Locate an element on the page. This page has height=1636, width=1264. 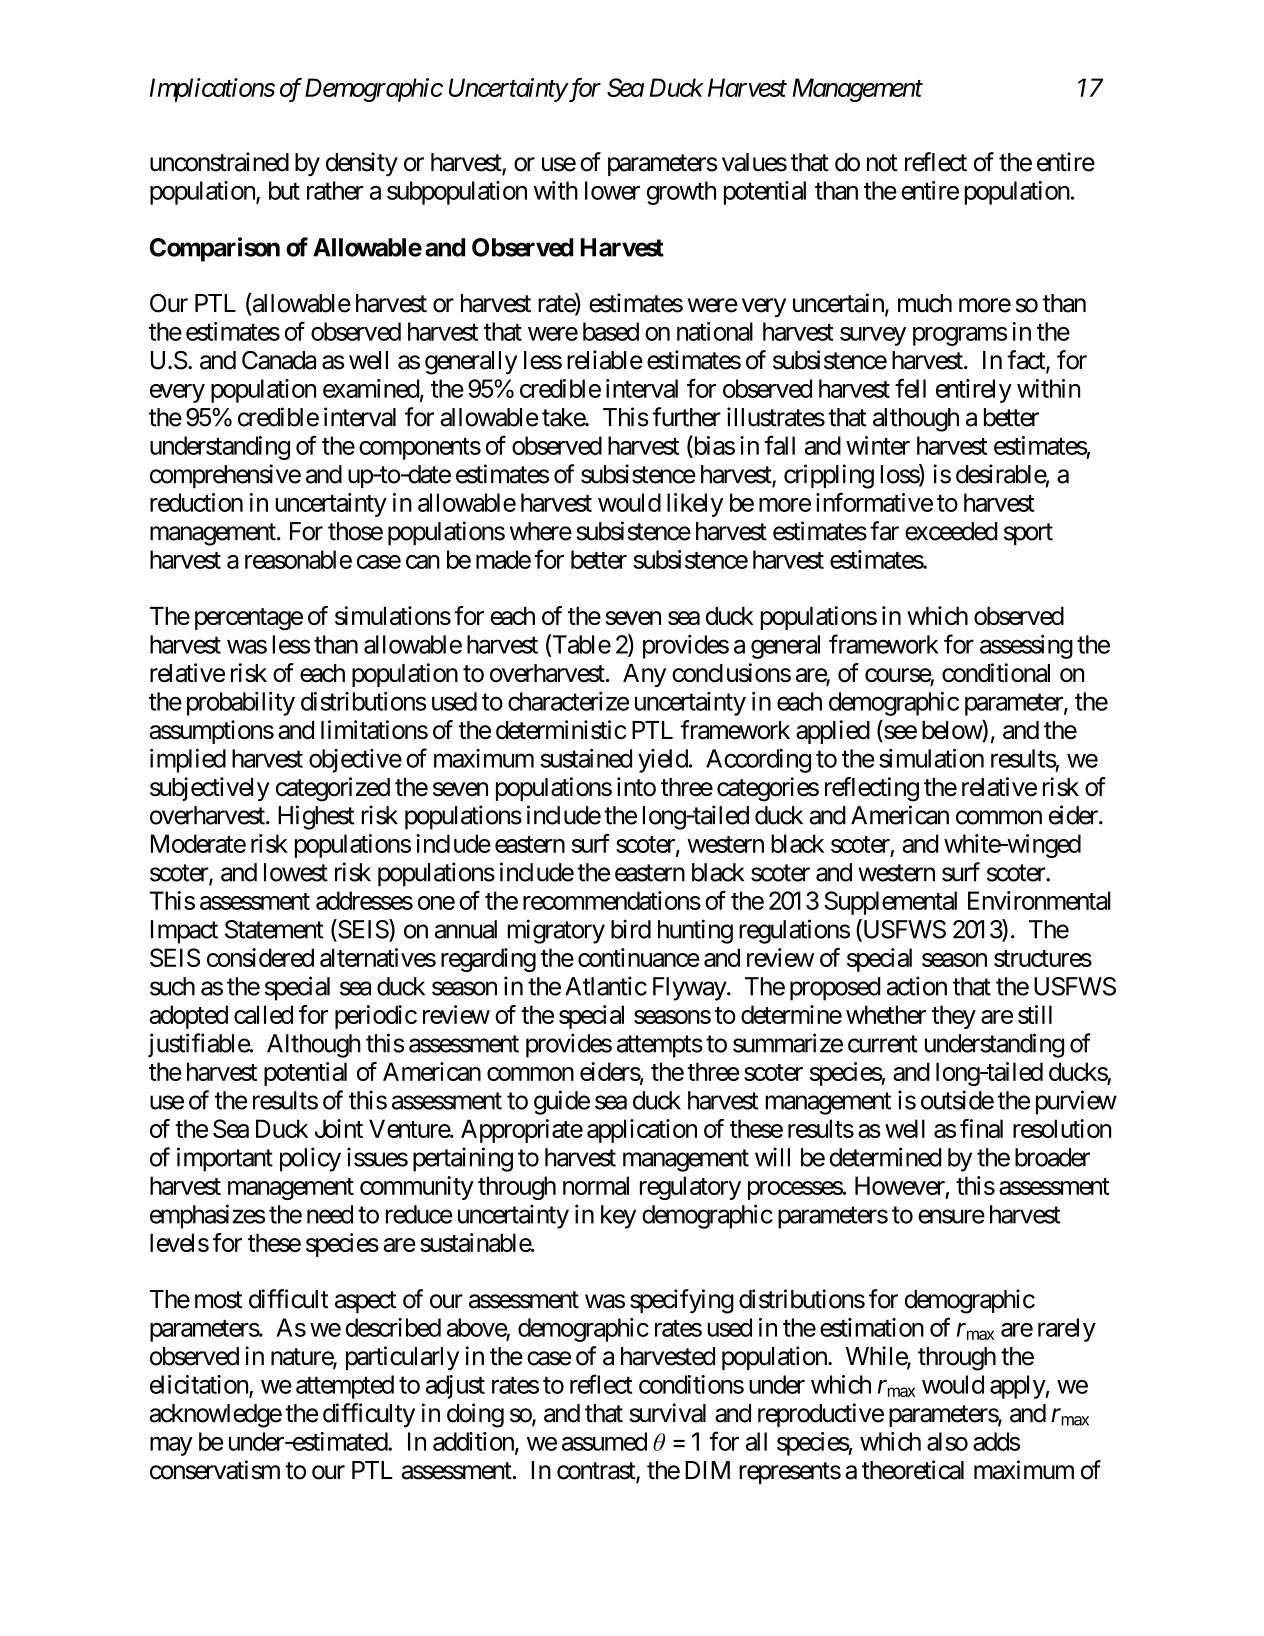
reduction is located at coordinates (196, 502).
